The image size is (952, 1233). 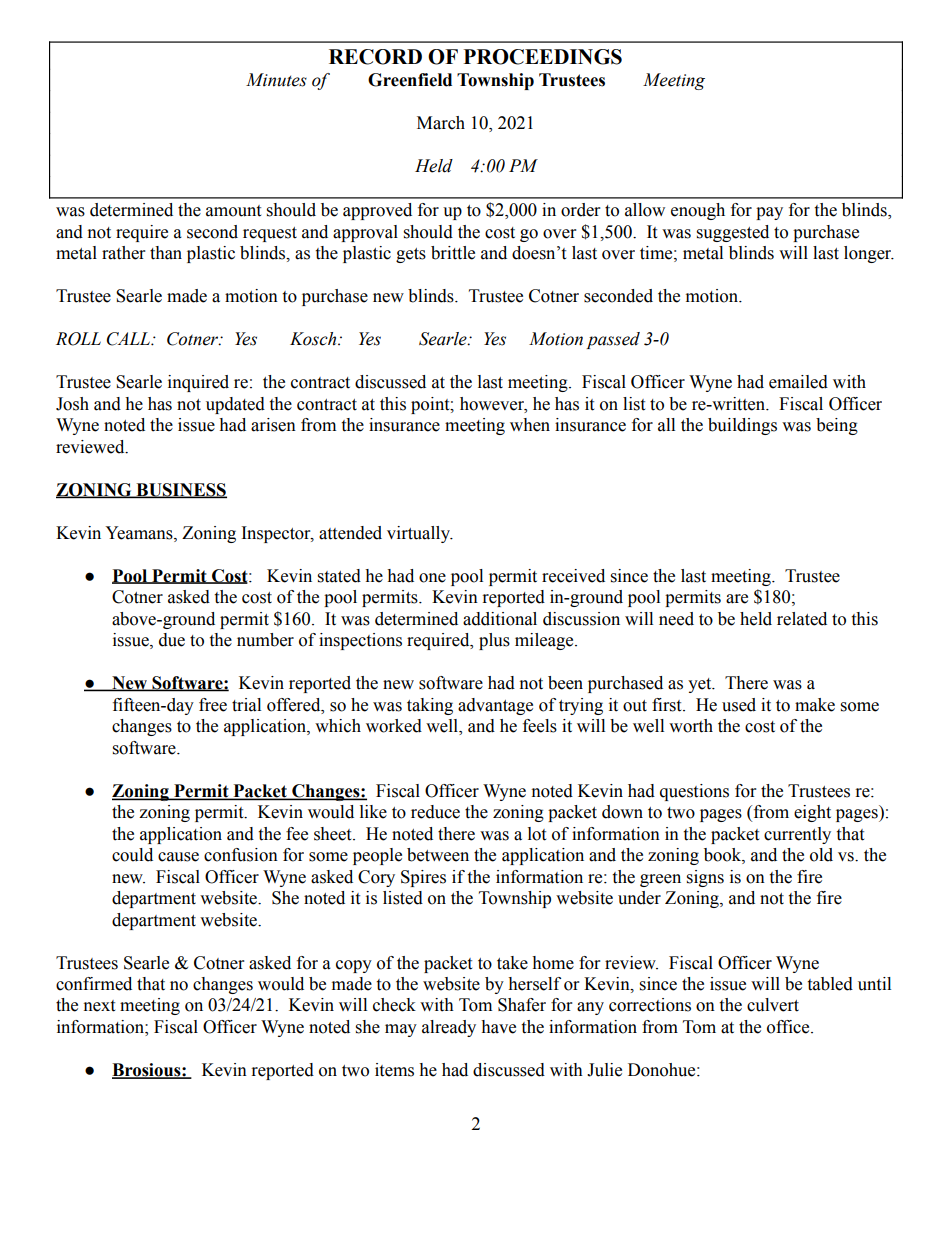 I want to click on next, so click(x=99, y=1006).
